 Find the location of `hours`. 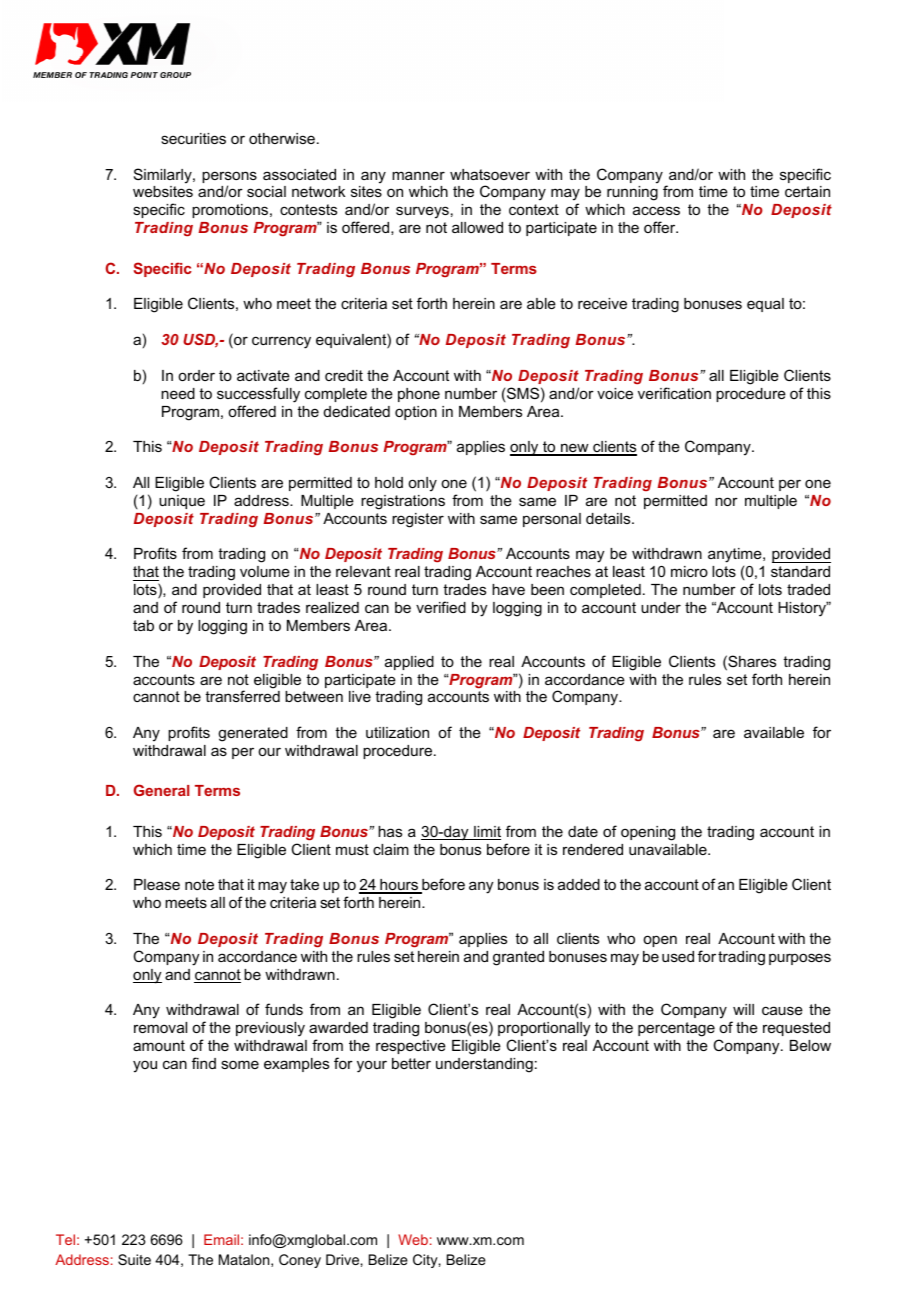

hours is located at coordinates (399, 886).
